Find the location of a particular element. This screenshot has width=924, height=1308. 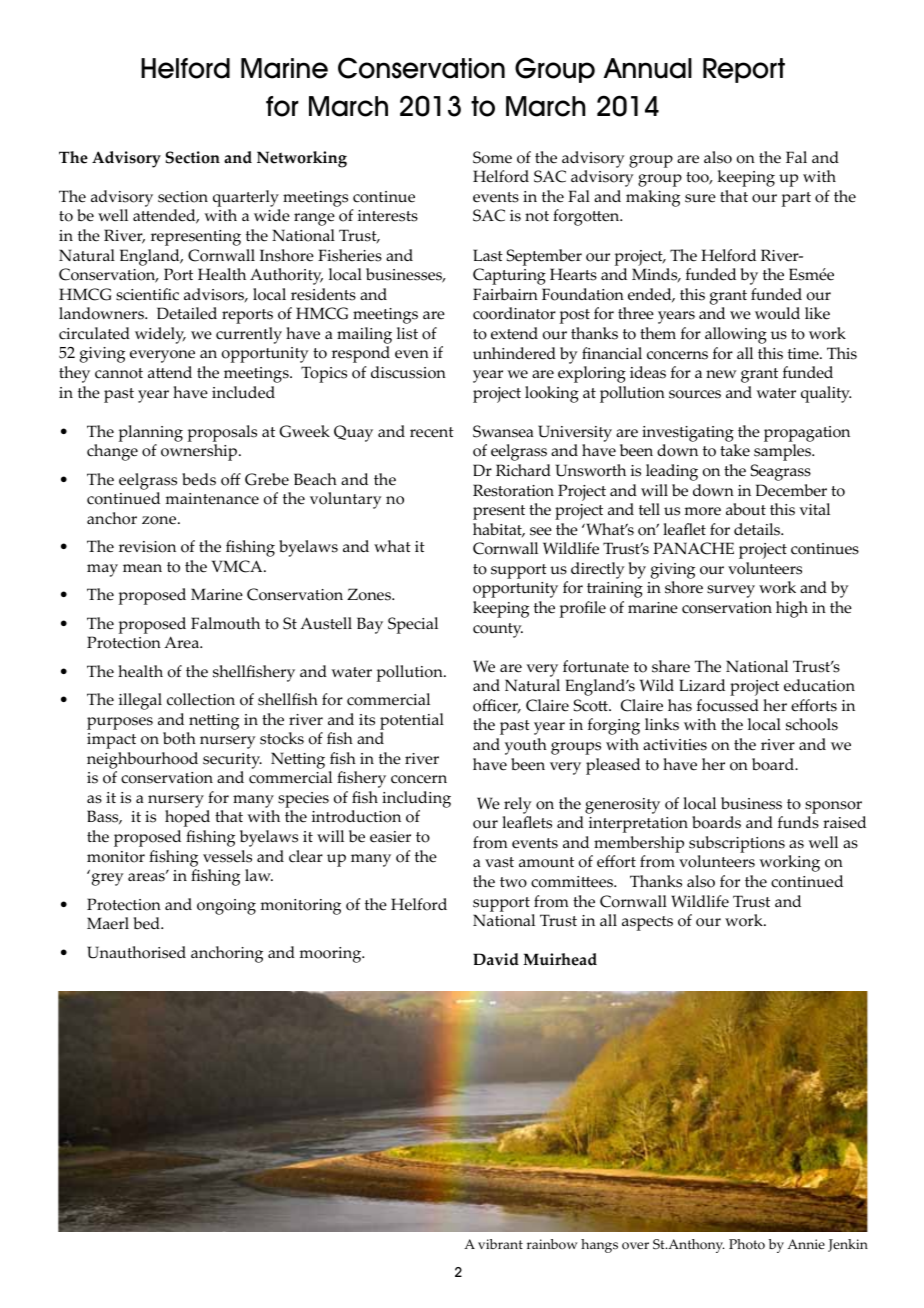

hangs is located at coordinates (599, 1246).
